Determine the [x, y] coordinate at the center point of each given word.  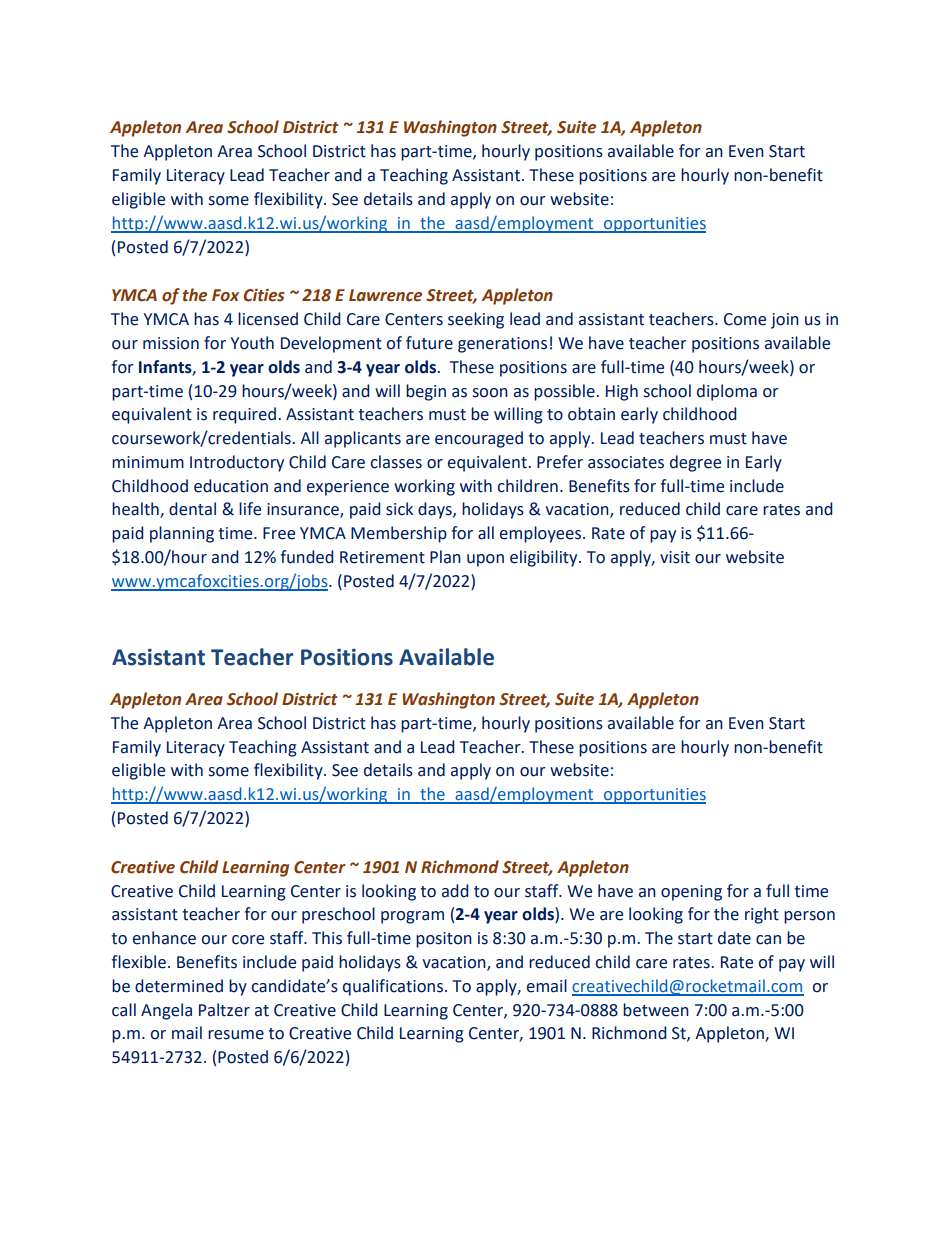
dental [192, 509]
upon [485, 560]
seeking [476, 320]
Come [745, 319]
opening [691, 893]
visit [675, 557]
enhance [164, 938]
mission [171, 343]
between [656, 1010]
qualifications [393, 987]
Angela [166, 1011]
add [455, 891]
